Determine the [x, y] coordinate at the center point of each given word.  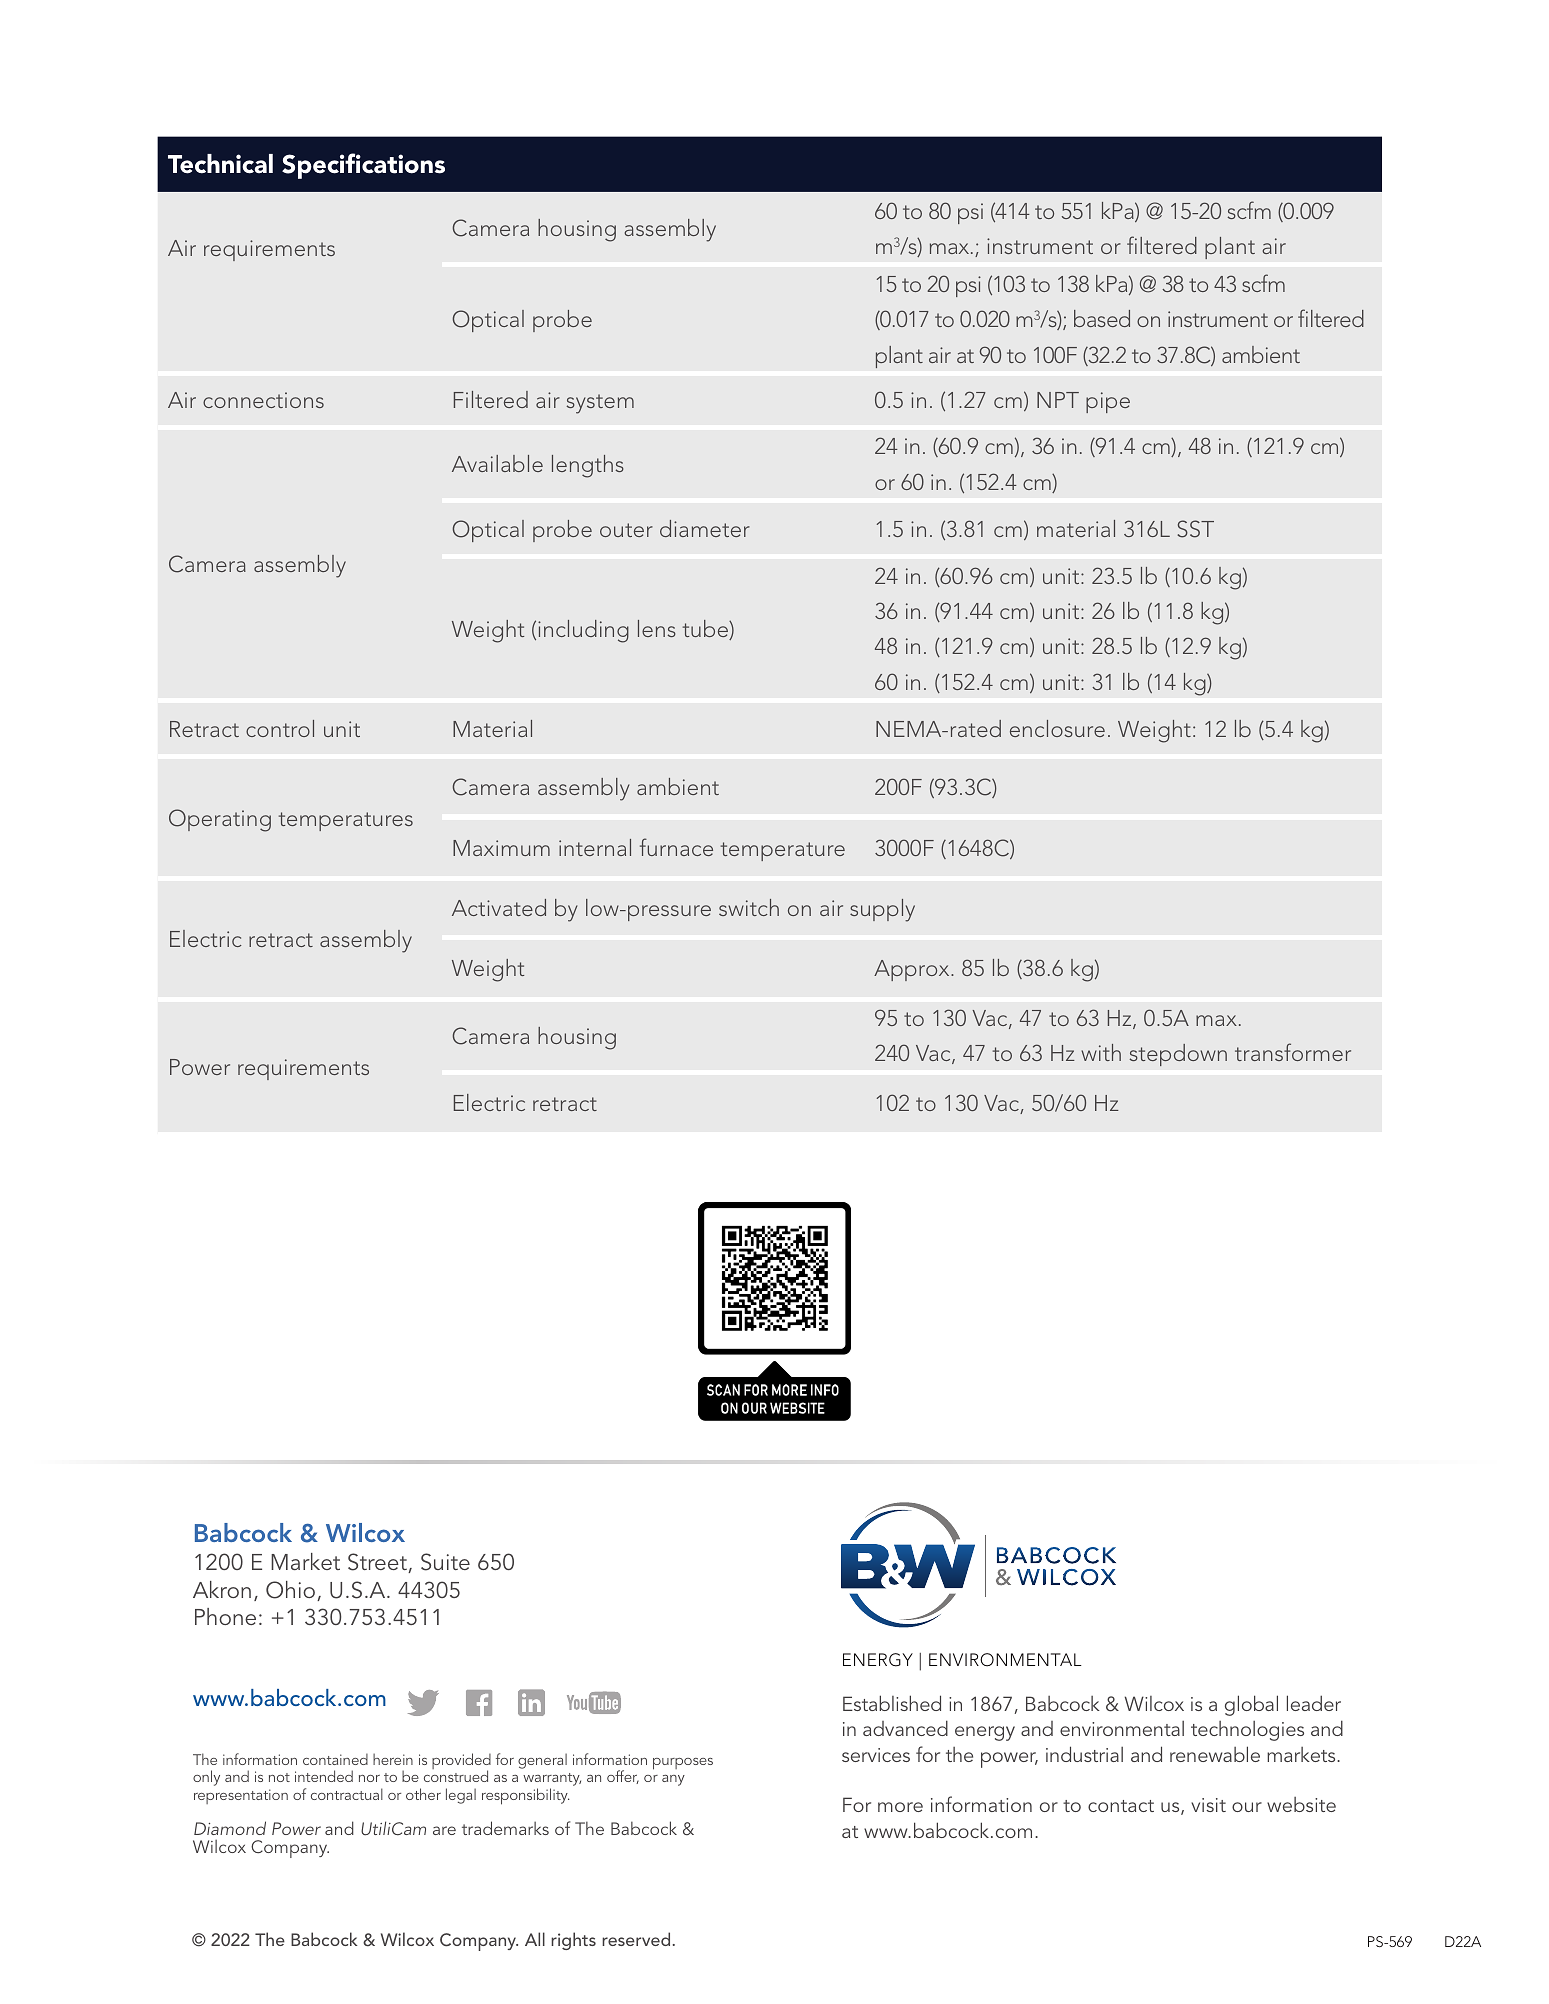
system [600, 404]
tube [706, 630]
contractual [347, 1794]
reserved [636, 1939]
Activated [499, 907]
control [280, 728]
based [1102, 318]
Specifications [363, 166]
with [1101, 1052]
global [1251, 1705]
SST [1195, 529]
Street [378, 1563]
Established [892, 1703]
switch [749, 907]
